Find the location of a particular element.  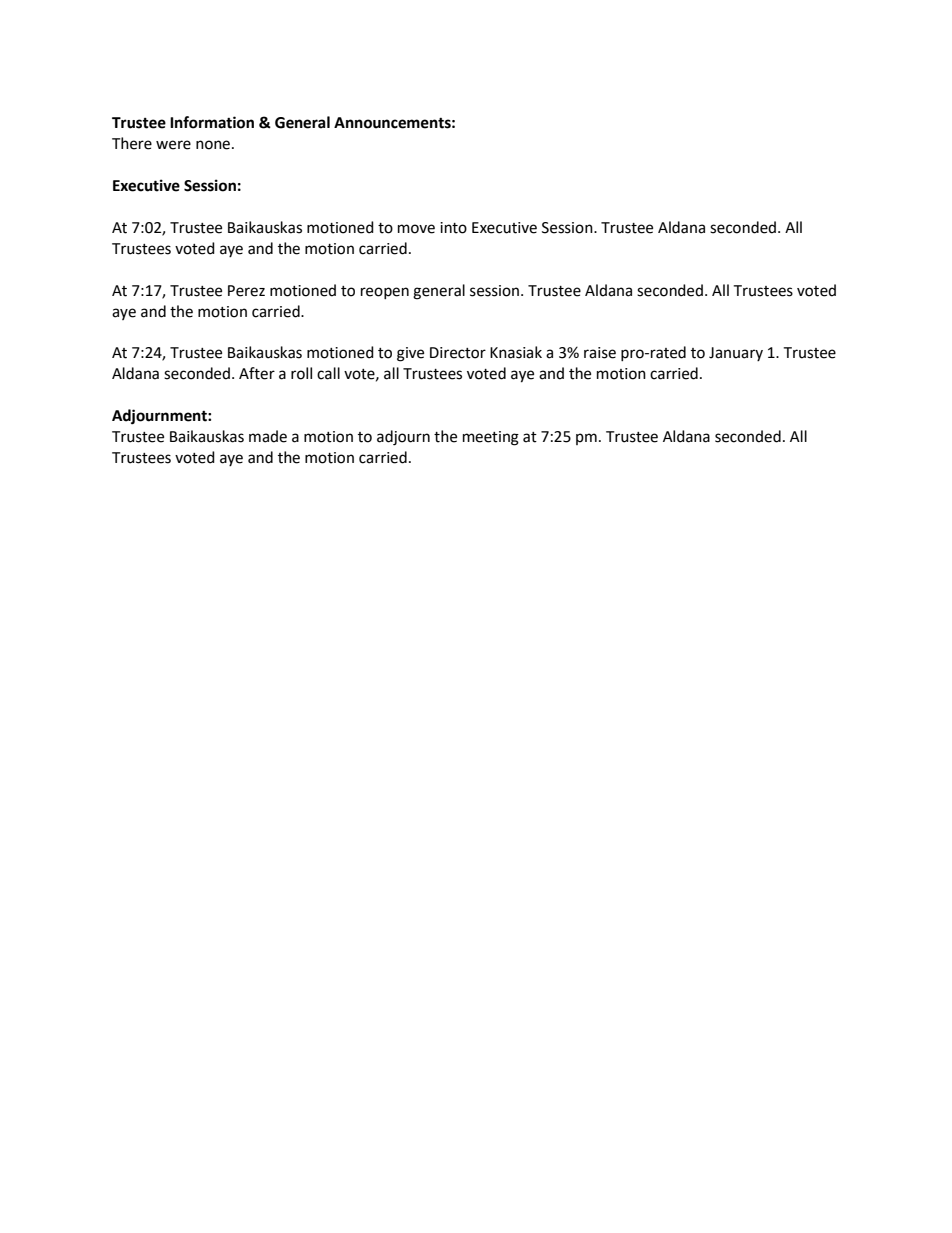

meeting is located at coordinates (491, 438).
